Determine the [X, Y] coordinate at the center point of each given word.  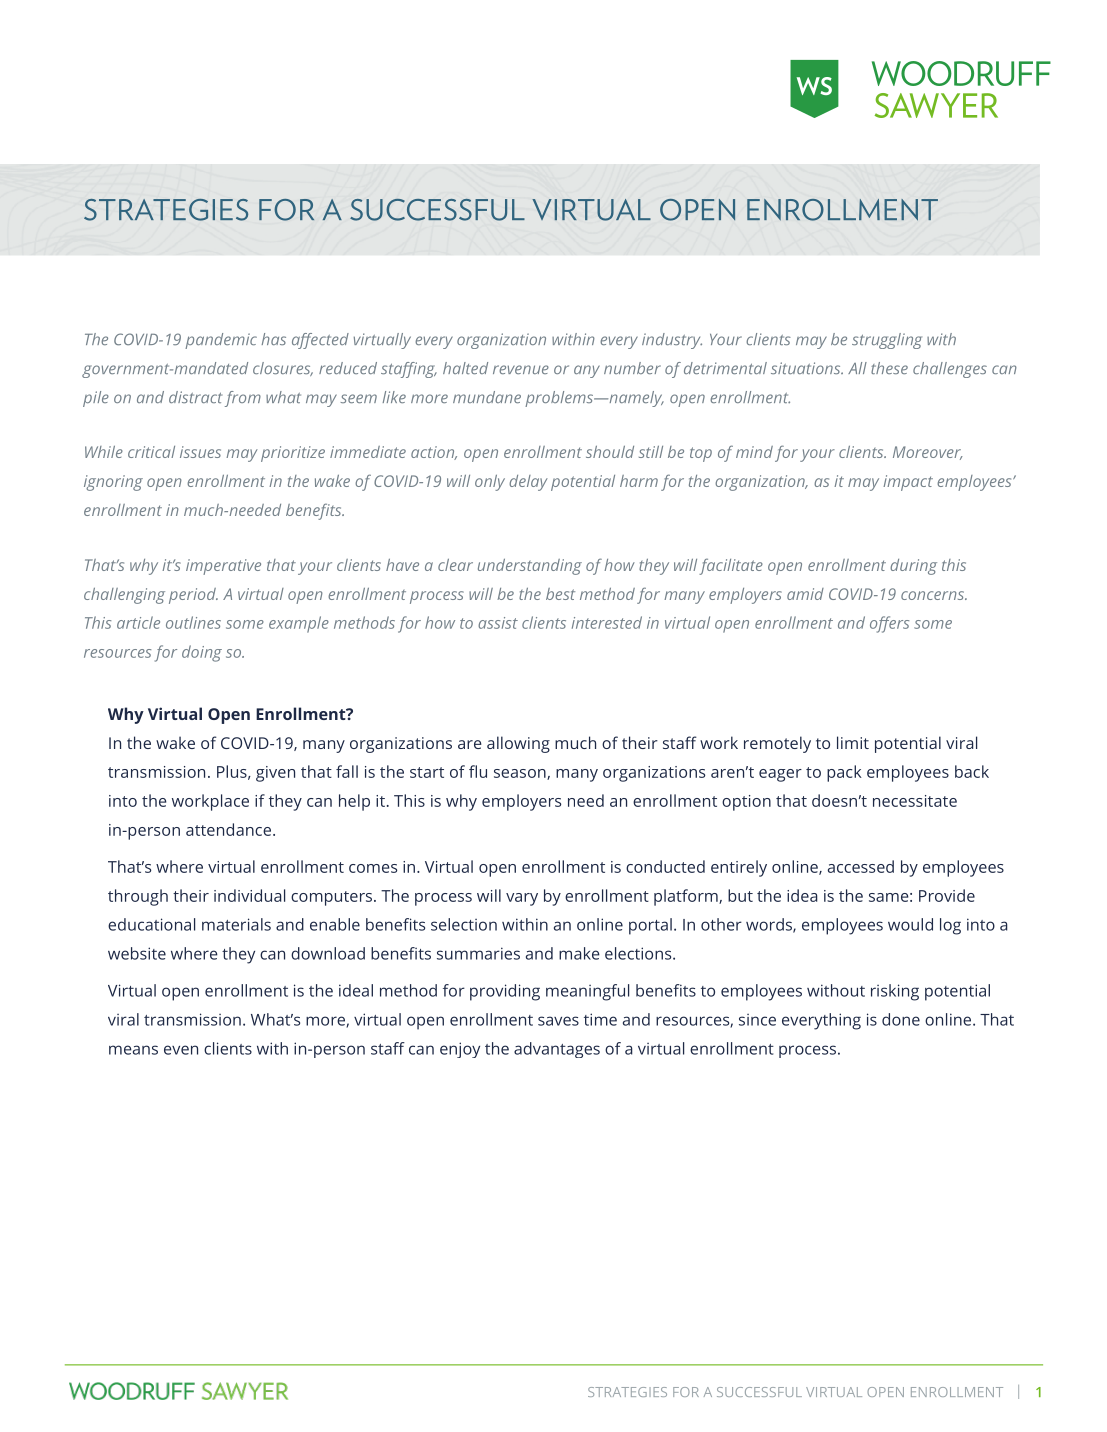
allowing [518, 744]
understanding [530, 567]
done [901, 1019]
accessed [861, 866]
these [889, 368]
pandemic [221, 341]
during [913, 567]
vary [522, 899]
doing [202, 653]
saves [558, 1021]
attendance [228, 829]
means [133, 1050]
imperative [223, 567]
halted [465, 368]
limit [853, 742]
